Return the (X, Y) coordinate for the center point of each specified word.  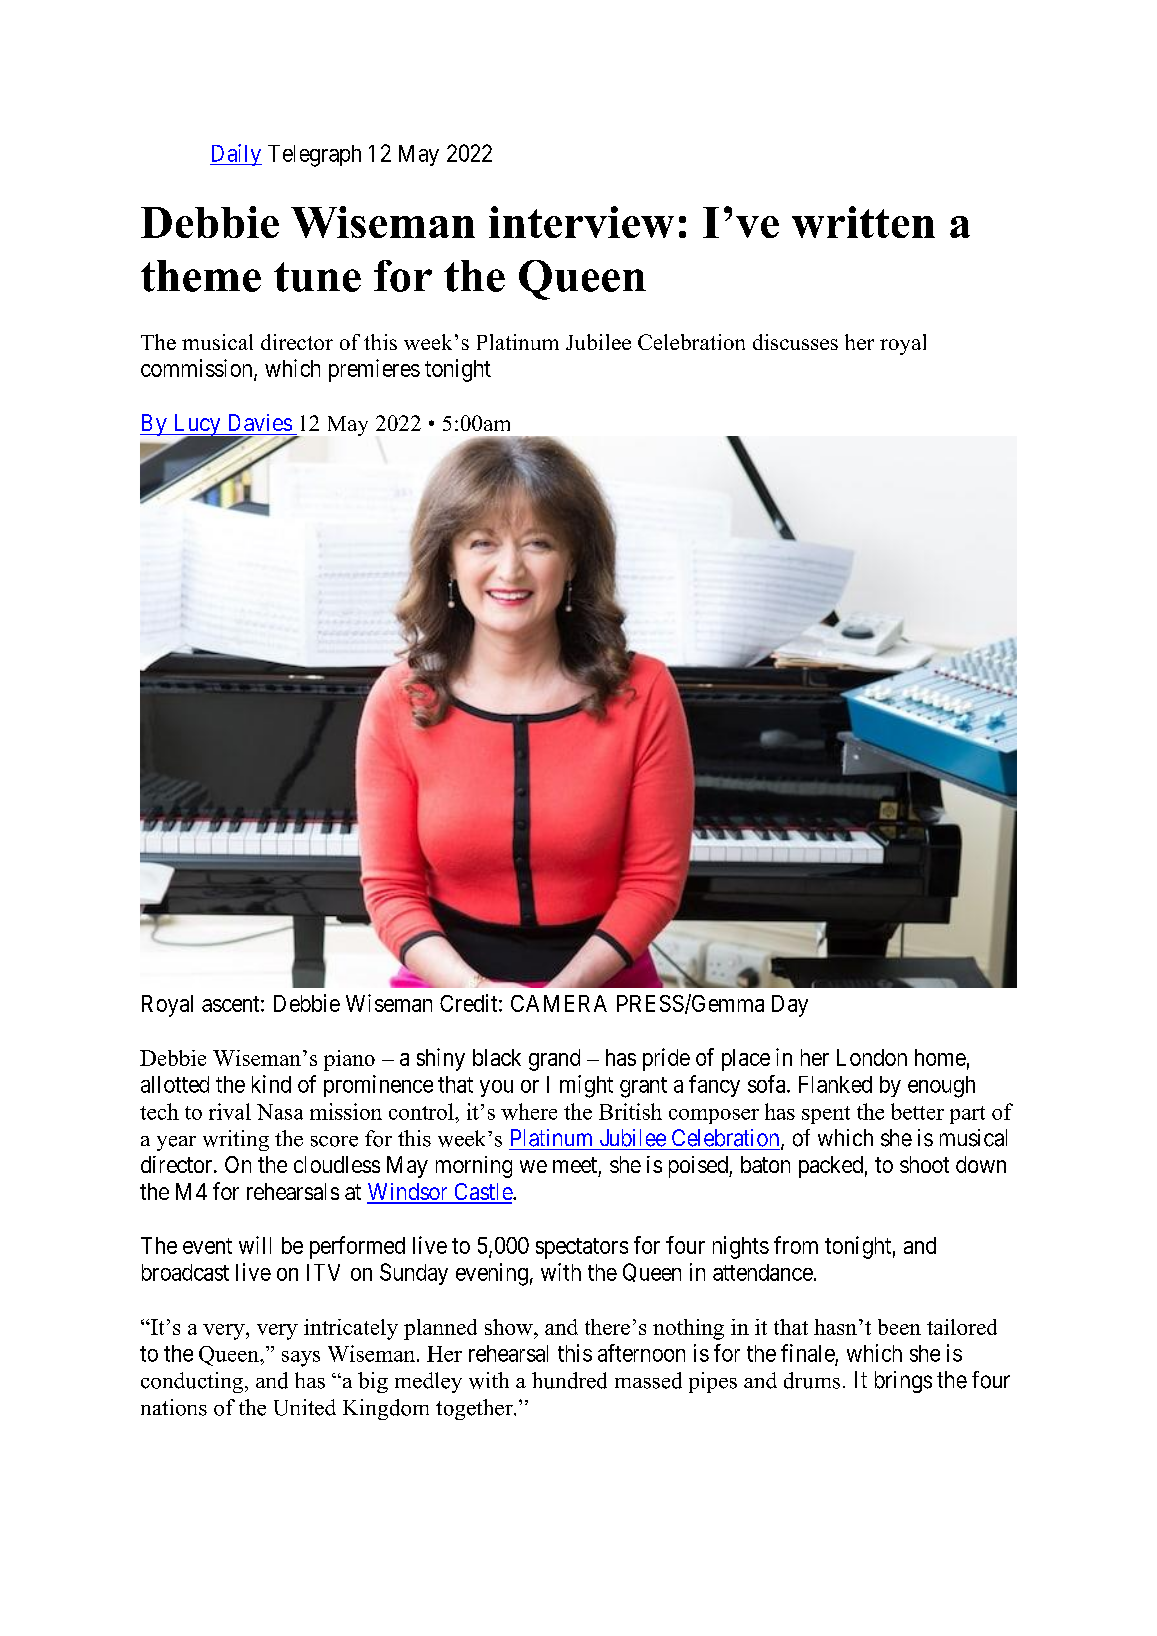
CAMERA (559, 1003)
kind (271, 1084)
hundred (569, 1380)
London (872, 1057)
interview (581, 222)
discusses (795, 342)
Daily (236, 155)
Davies (260, 422)
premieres (374, 370)
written (863, 222)
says (301, 1359)
